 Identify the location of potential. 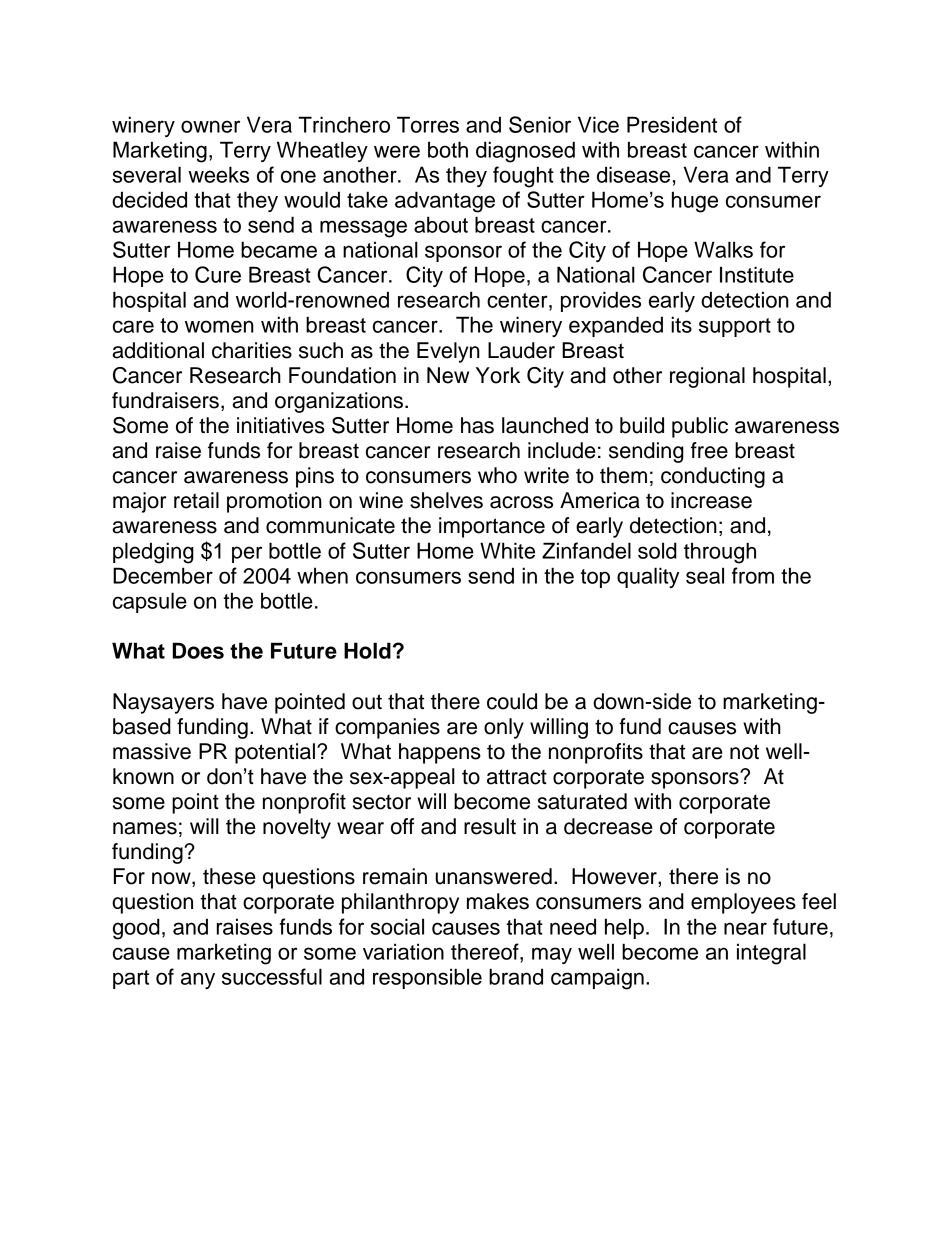
(275, 753).
